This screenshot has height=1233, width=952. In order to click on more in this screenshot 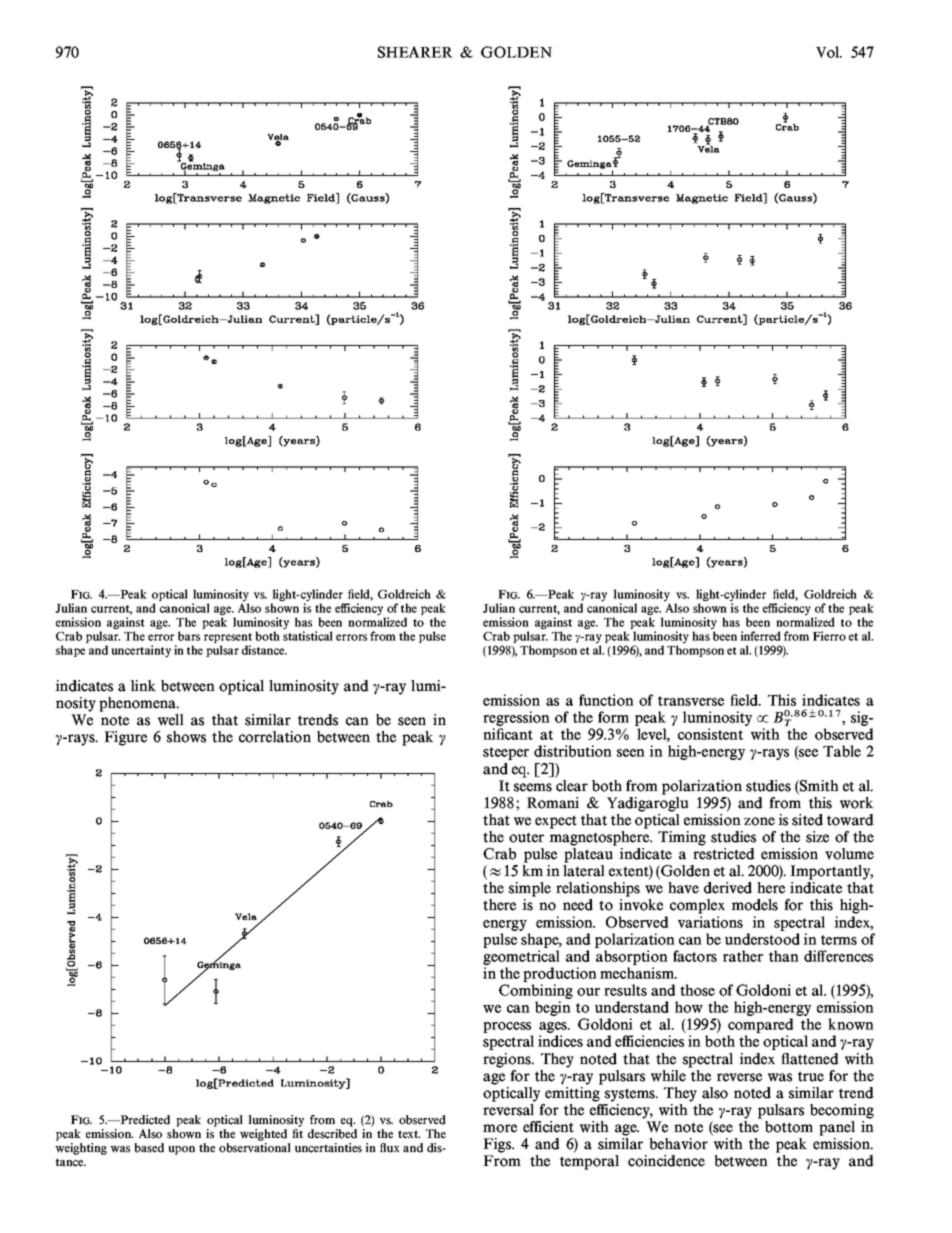, I will do `click(500, 1128)`.
